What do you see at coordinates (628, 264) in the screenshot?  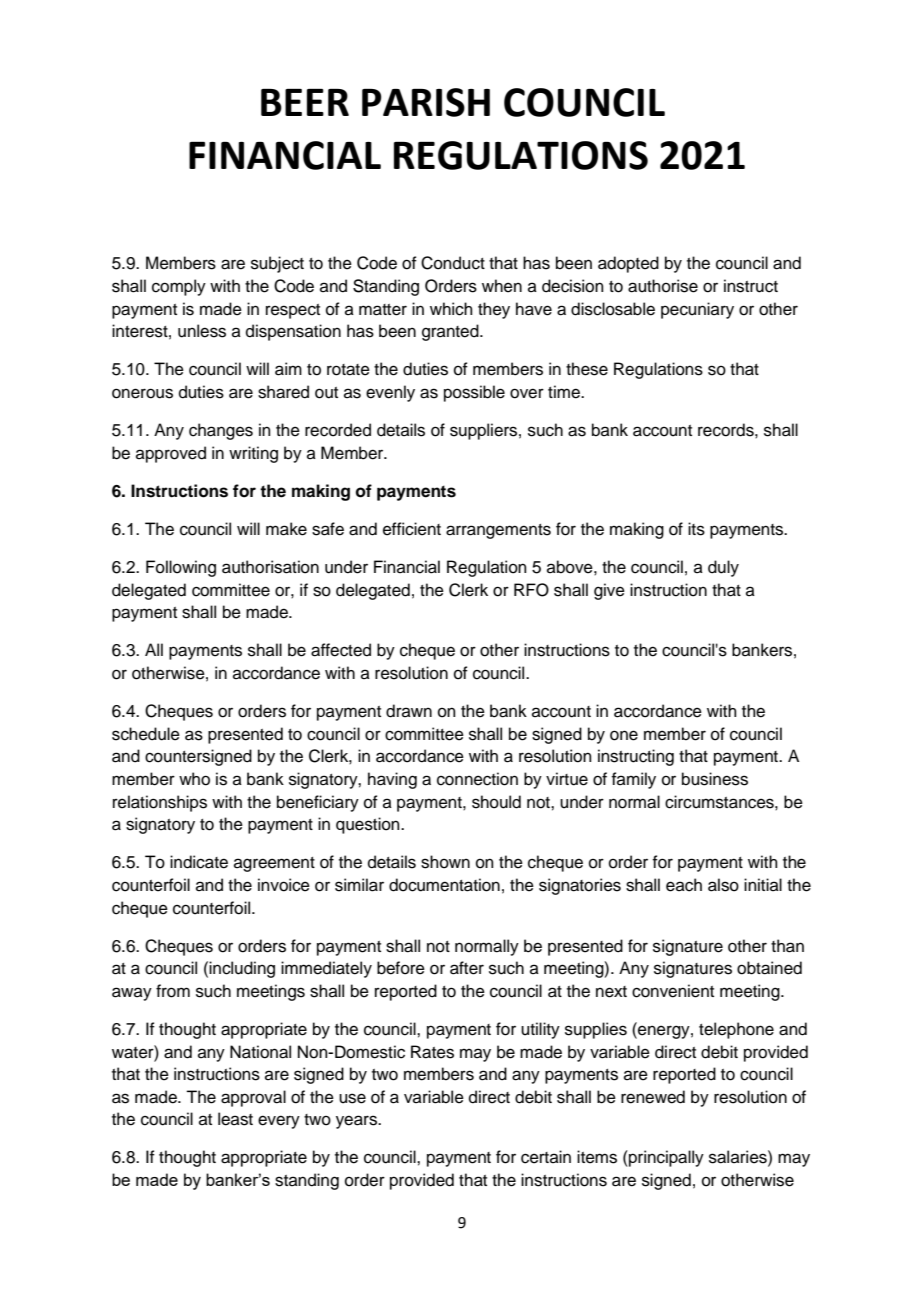 I see `adopted` at bounding box center [628, 264].
